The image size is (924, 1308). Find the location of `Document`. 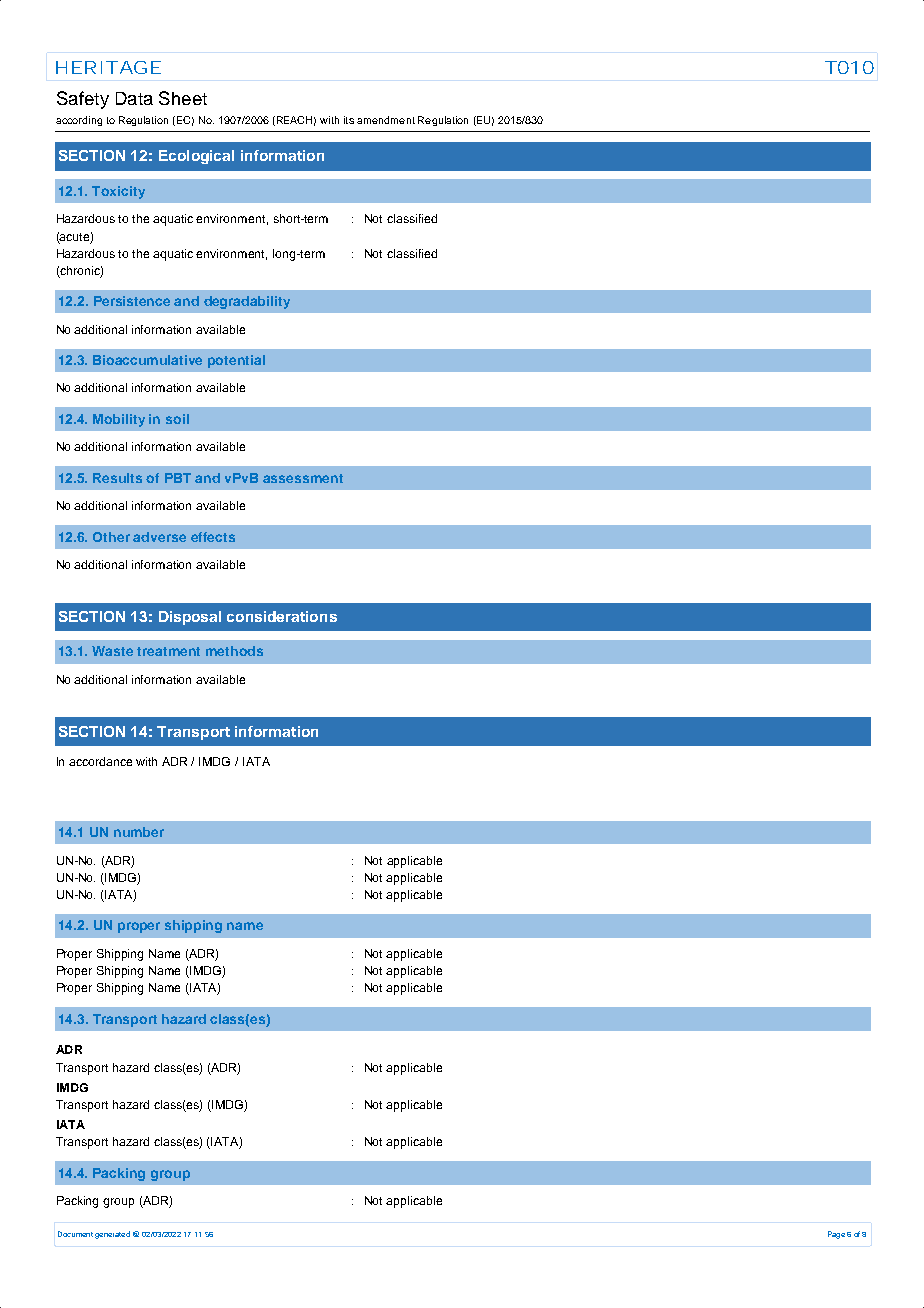

Document is located at coordinates (75, 1234).
